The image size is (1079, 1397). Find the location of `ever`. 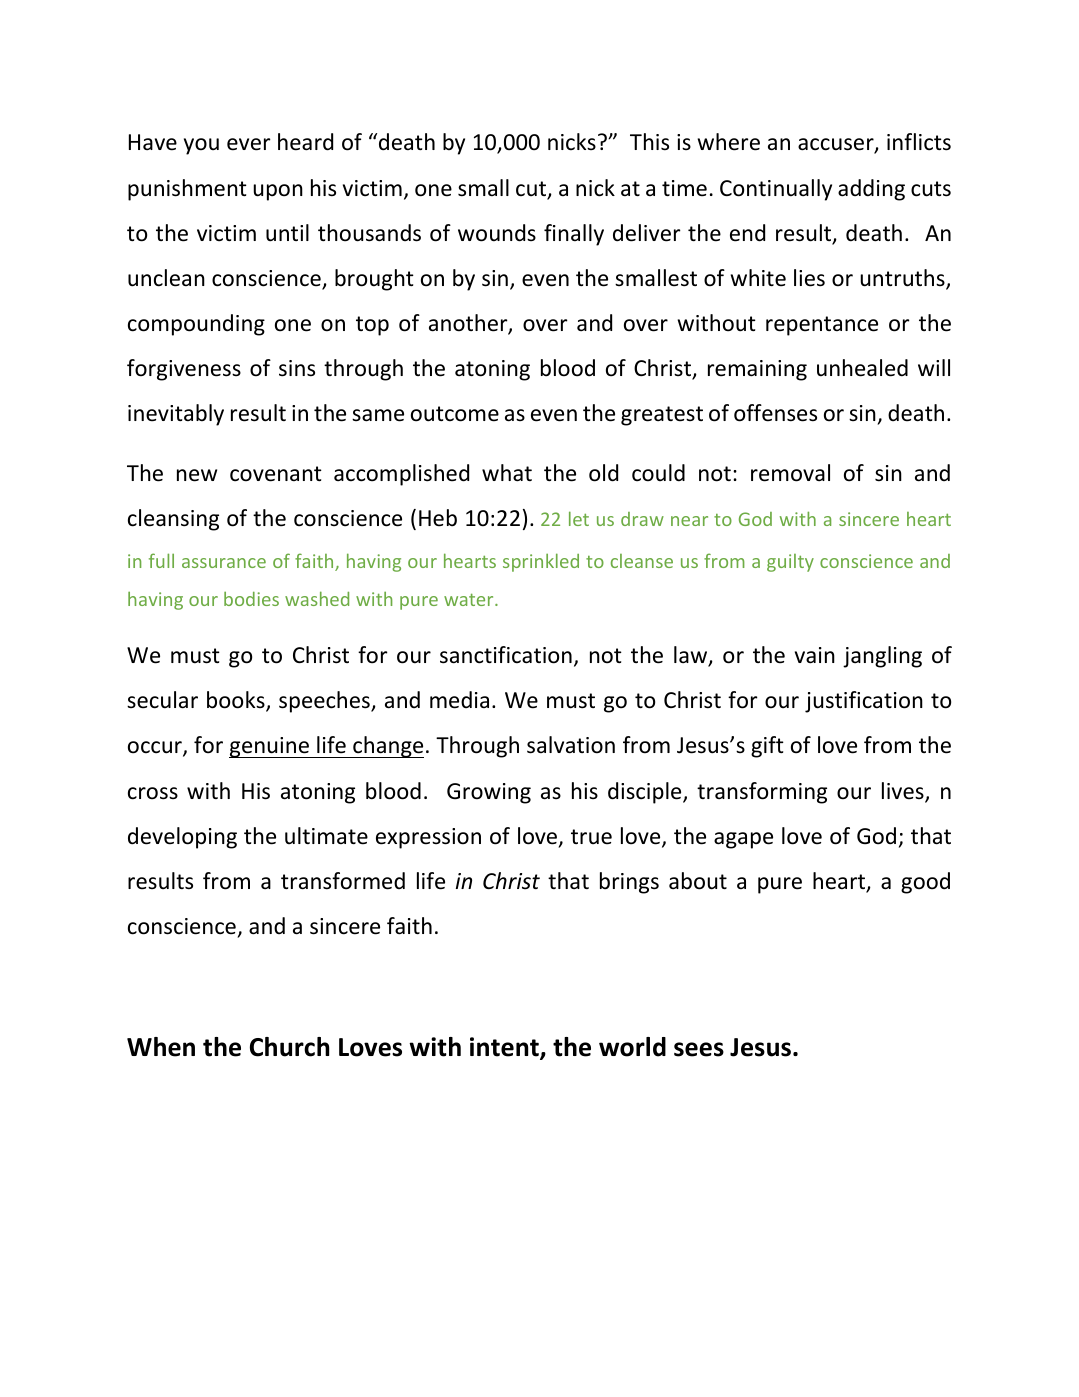

ever is located at coordinates (249, 144).
